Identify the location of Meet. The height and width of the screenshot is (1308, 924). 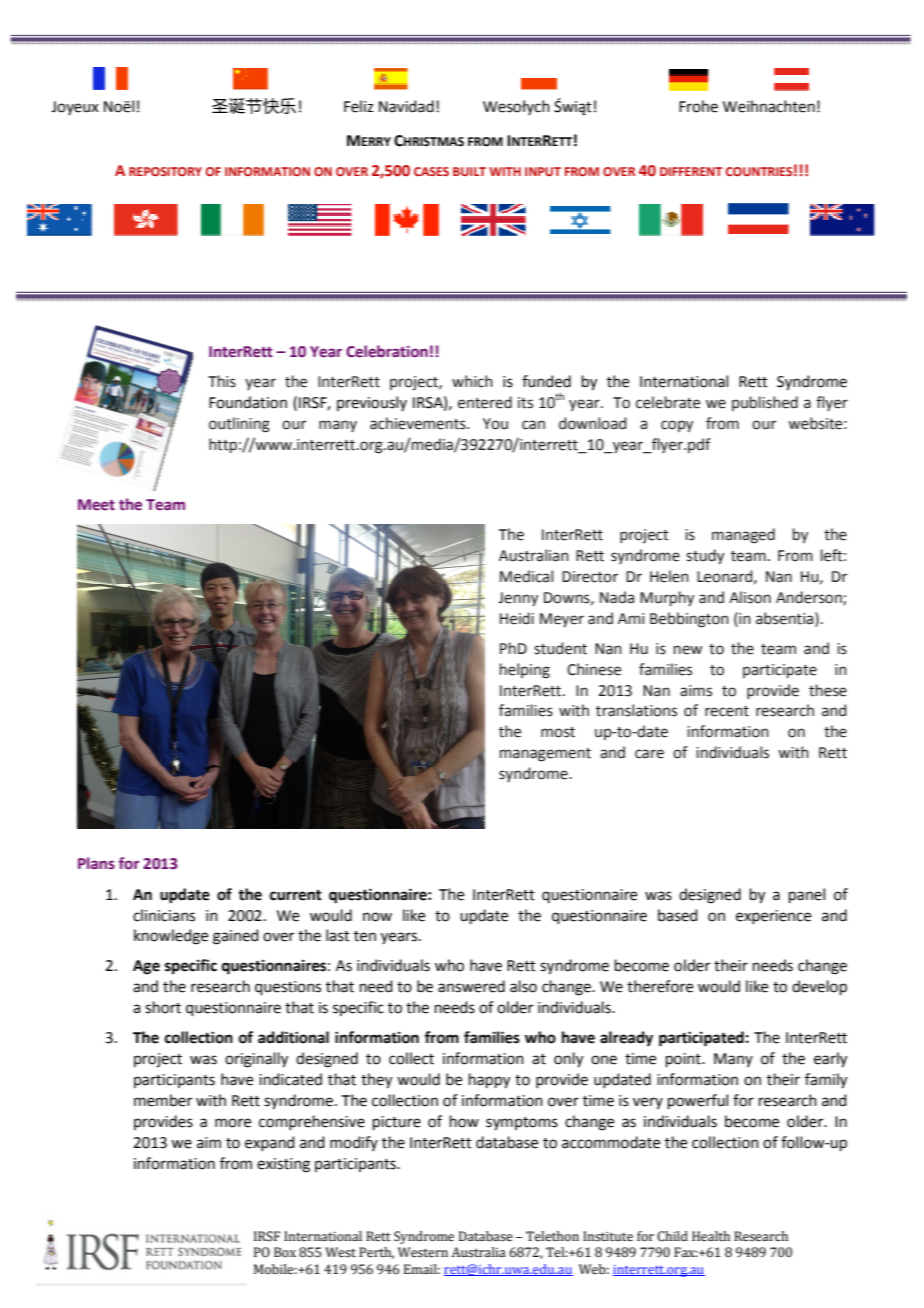
(96, 505).
